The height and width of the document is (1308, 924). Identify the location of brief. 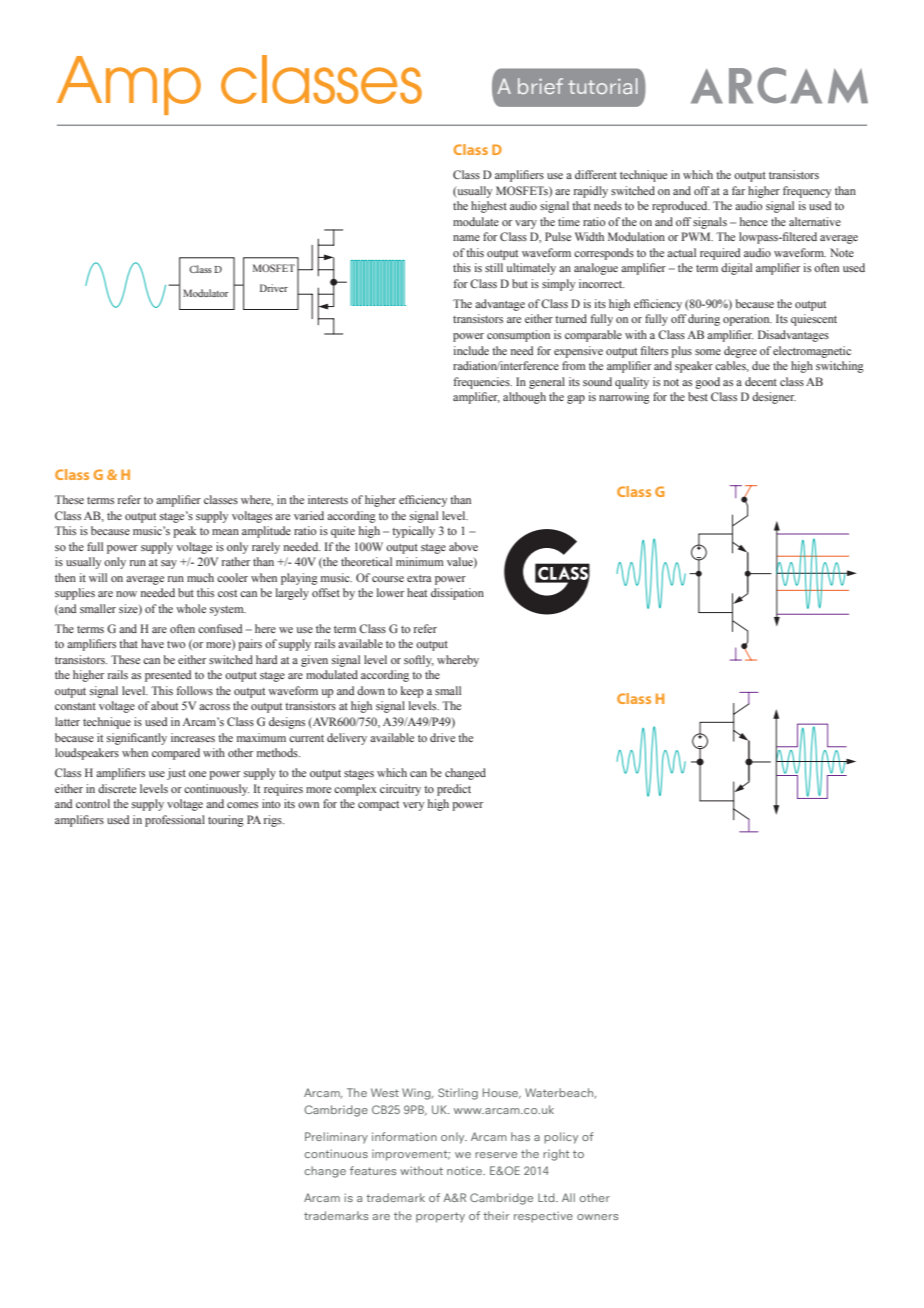
(540, 86).
